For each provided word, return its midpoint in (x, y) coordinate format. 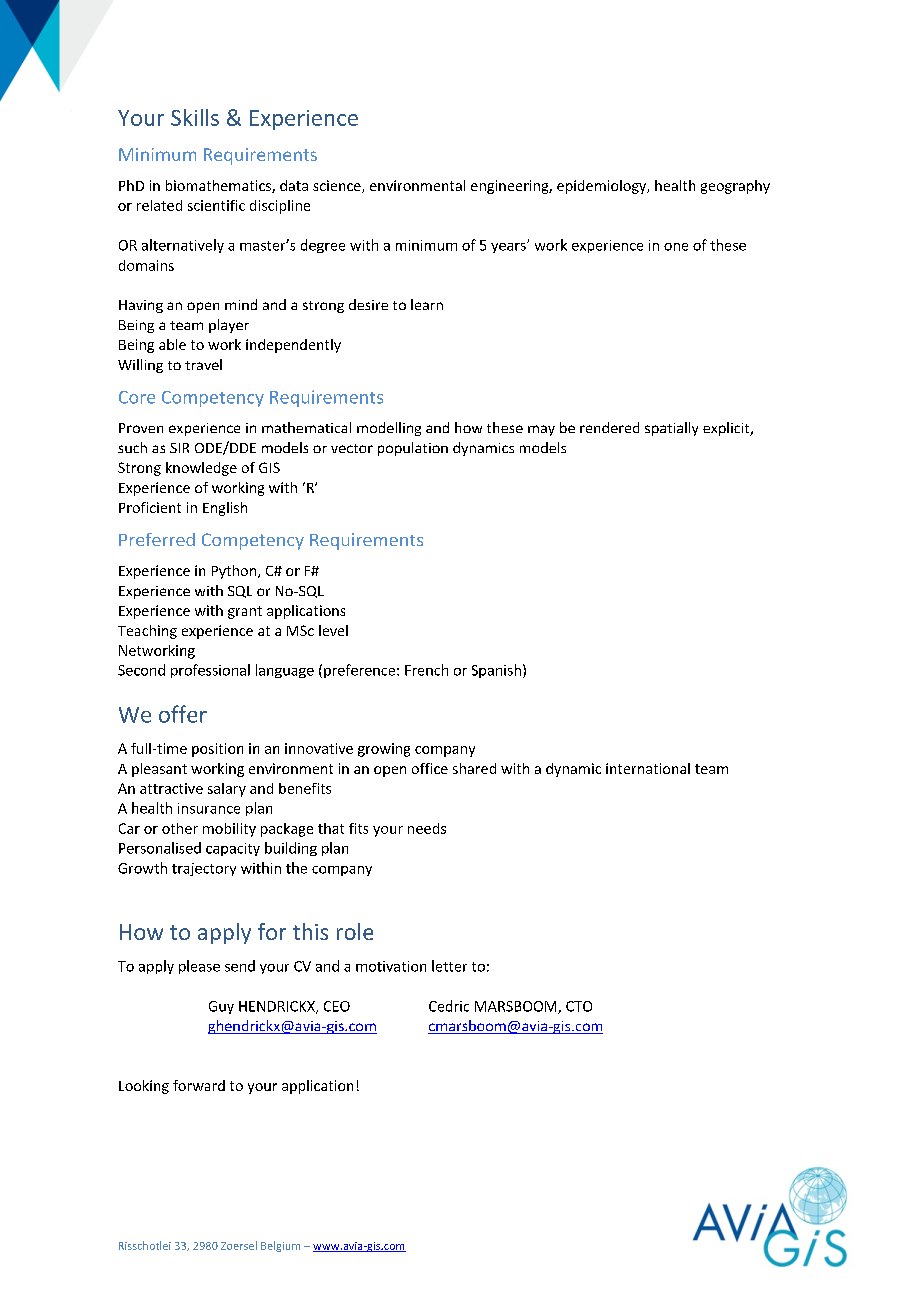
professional (210, 671)
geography (735, 187)
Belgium (280, 1246)
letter (449, 966)
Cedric (449, 1006)
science (338, 186)
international (648, 768)
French (426, 670)
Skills (195, 117)
